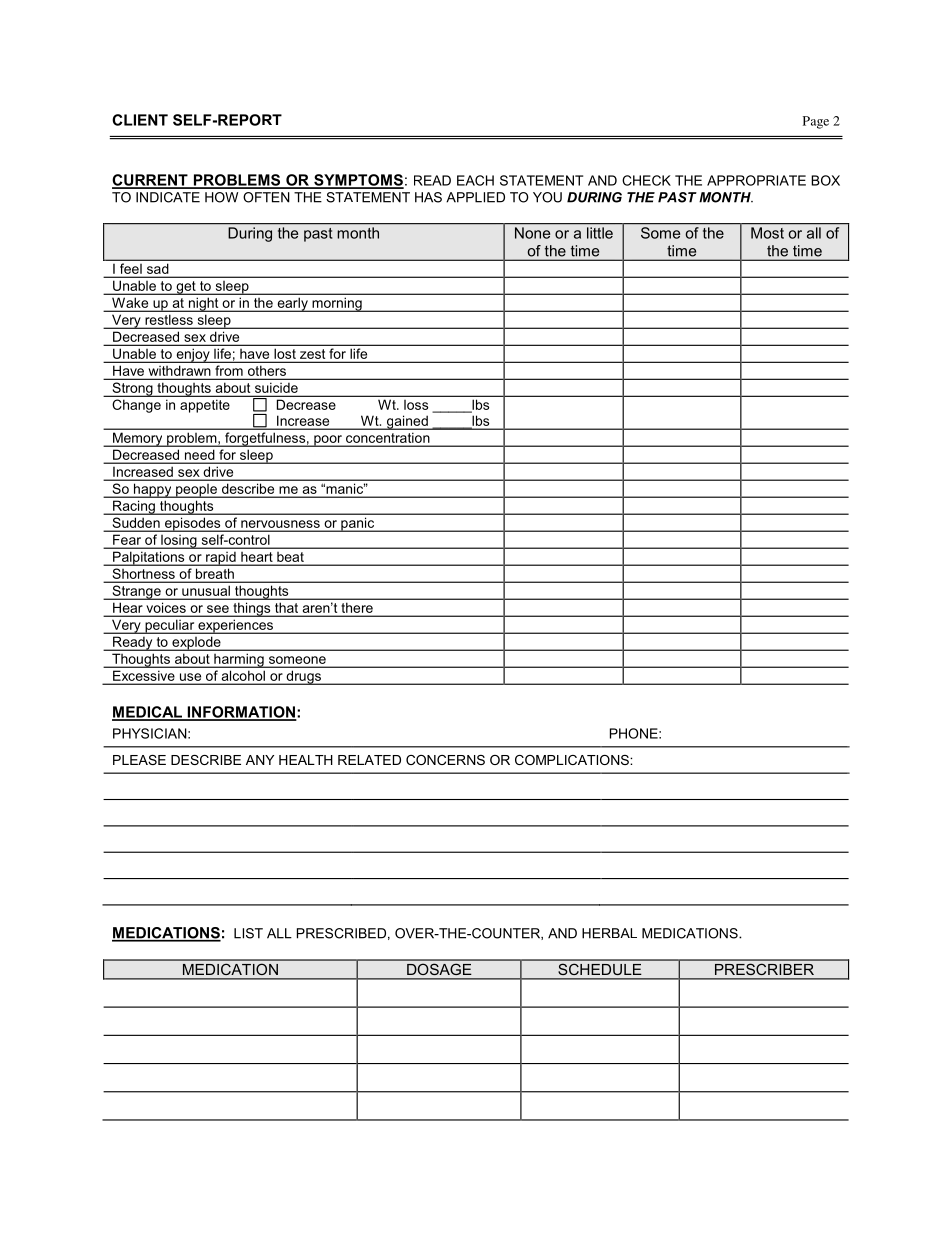  Describe the element at coordinates (328, 441) in the screenshot. I see `poor` at that location.
